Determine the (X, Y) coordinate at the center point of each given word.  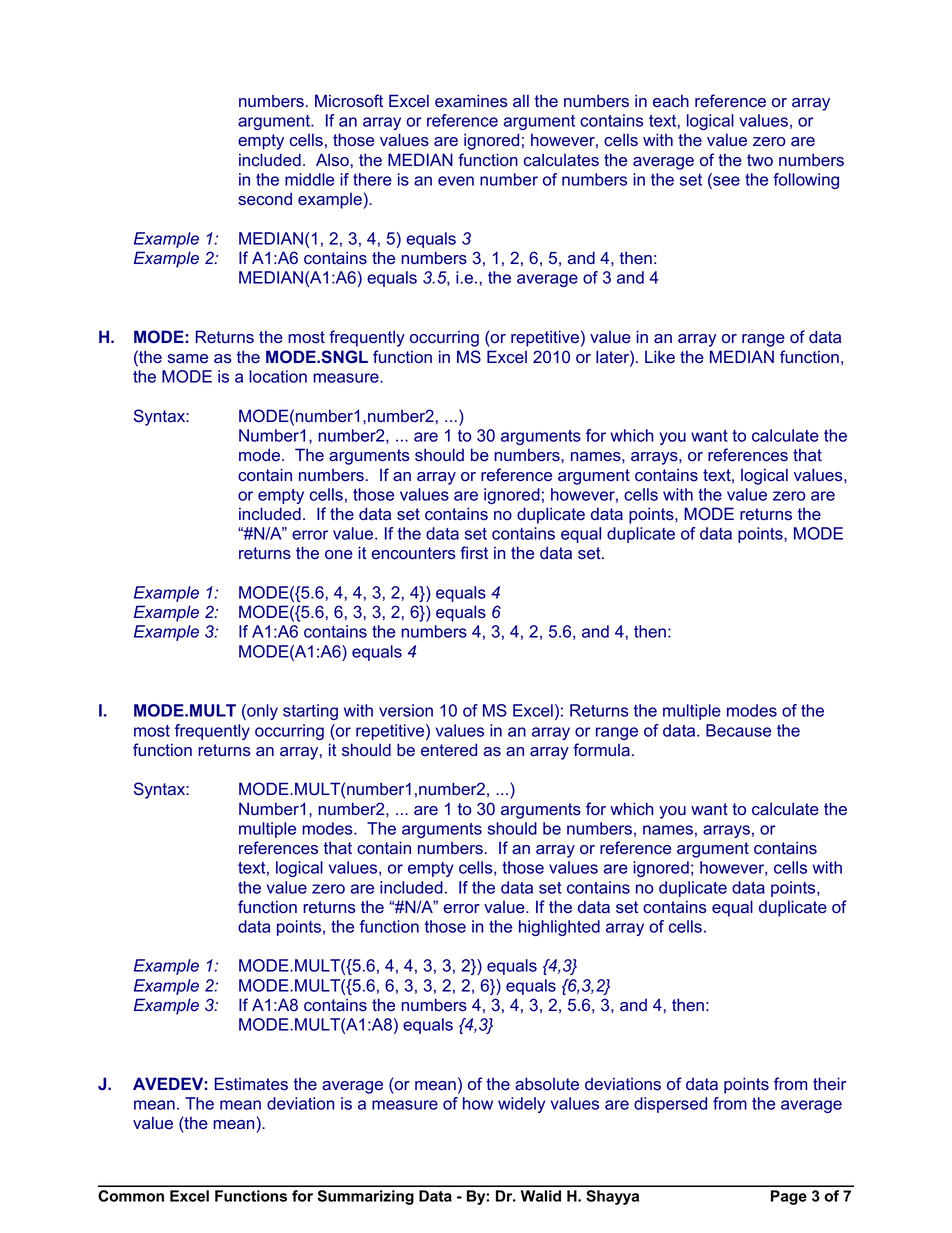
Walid (541, 1196)
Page (789, 1197)
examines (471, 101)
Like (660, 357)
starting (310, 712)
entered (449, 750)
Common (131, 1196)
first (474, 553)
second (265, 199)
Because (738, 730)
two (760, 160)
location (278, 376)
